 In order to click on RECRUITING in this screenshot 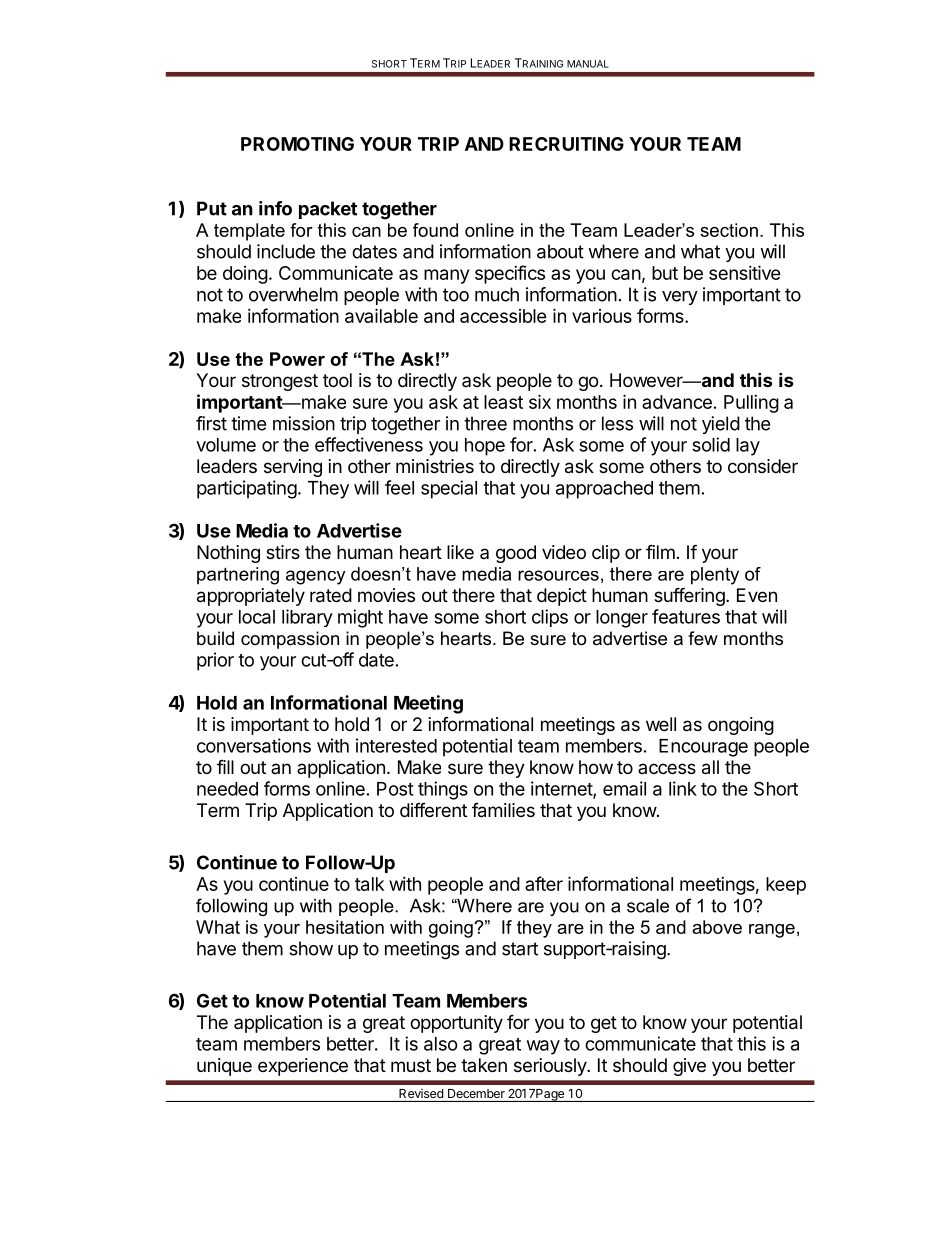, I will do `click(566, 144)`.
